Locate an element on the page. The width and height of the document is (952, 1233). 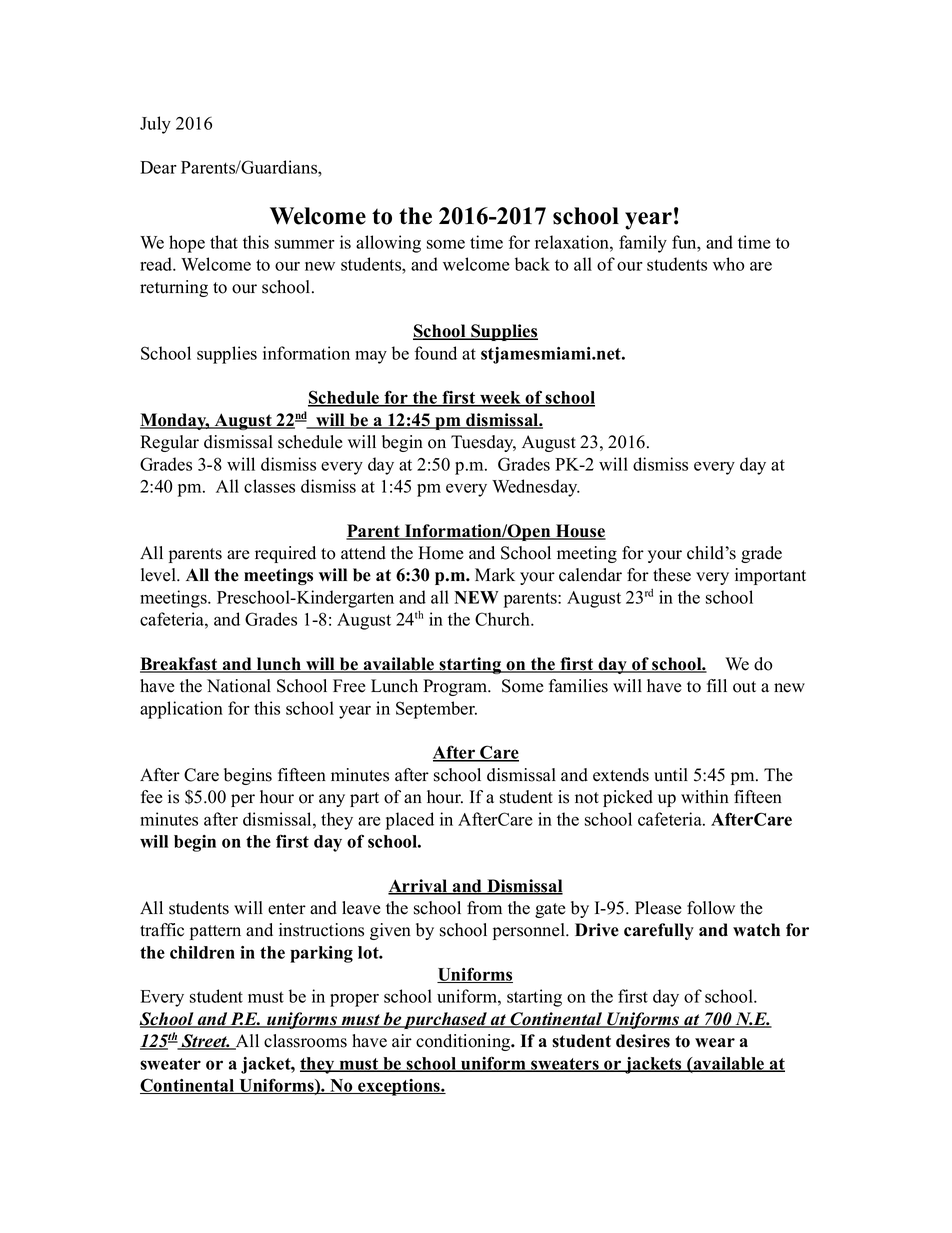
Dear is located at coordinates (158, 167).
